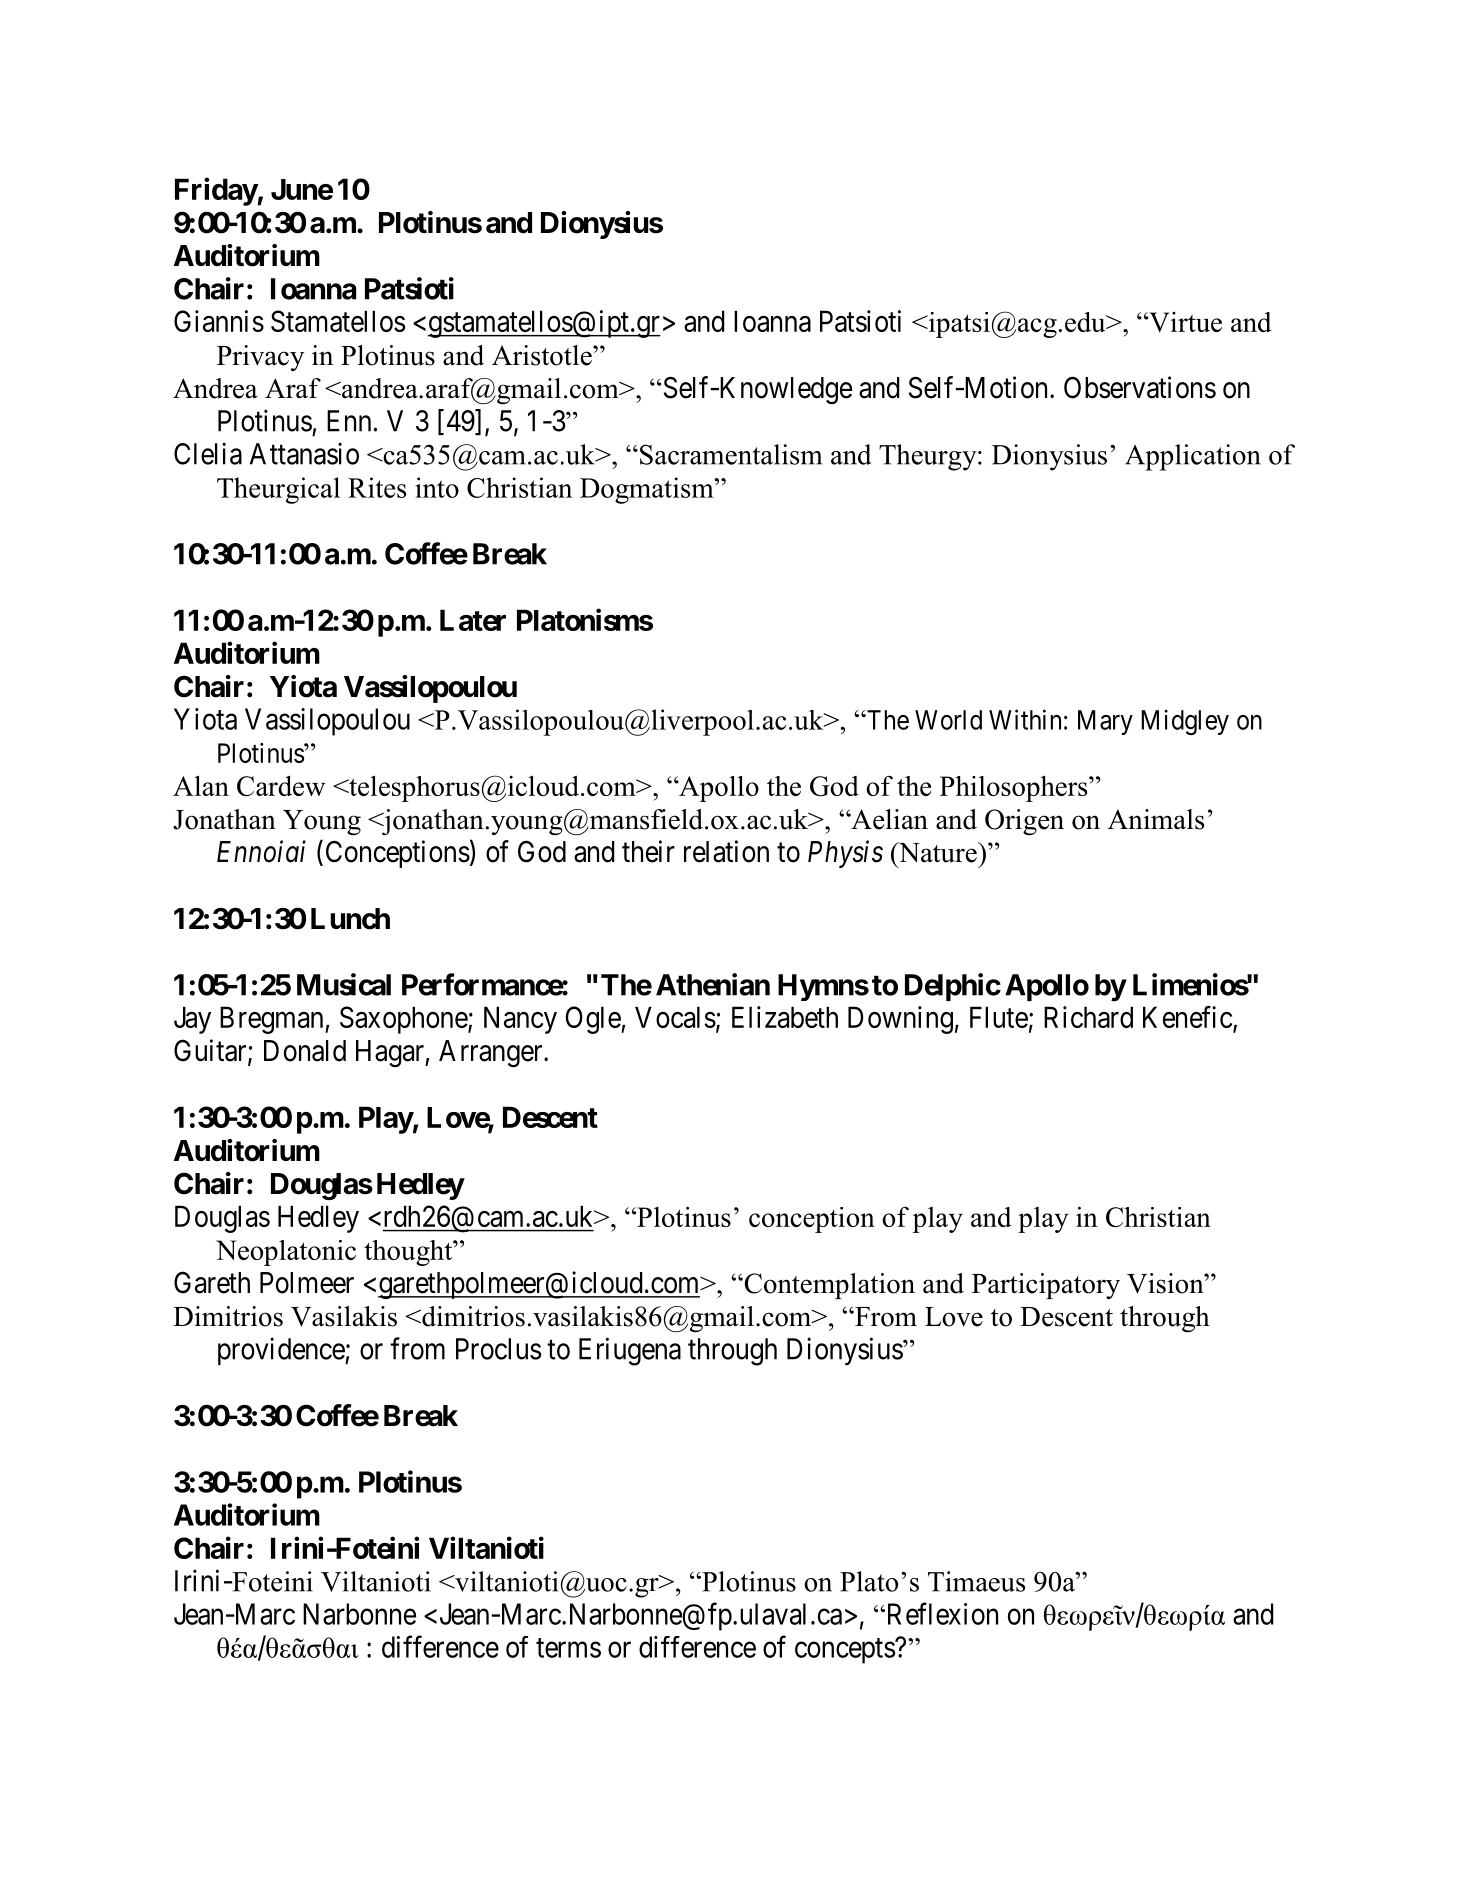  Describe the element at coordinates (543, 355) in the document. I see `Aristotle` at that location.
